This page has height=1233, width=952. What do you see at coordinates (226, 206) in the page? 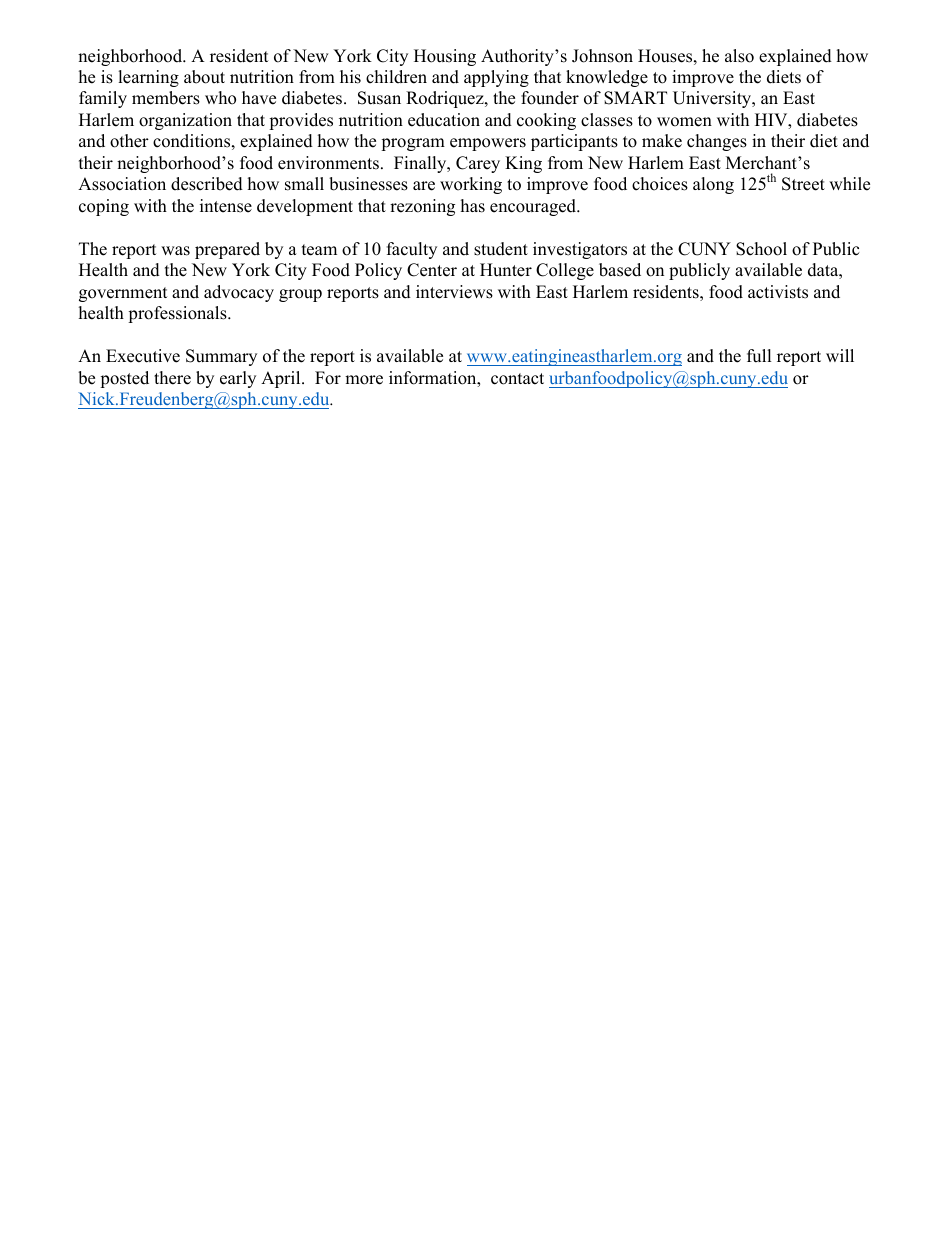
I see `intense` at bounding box center [226, 206].
